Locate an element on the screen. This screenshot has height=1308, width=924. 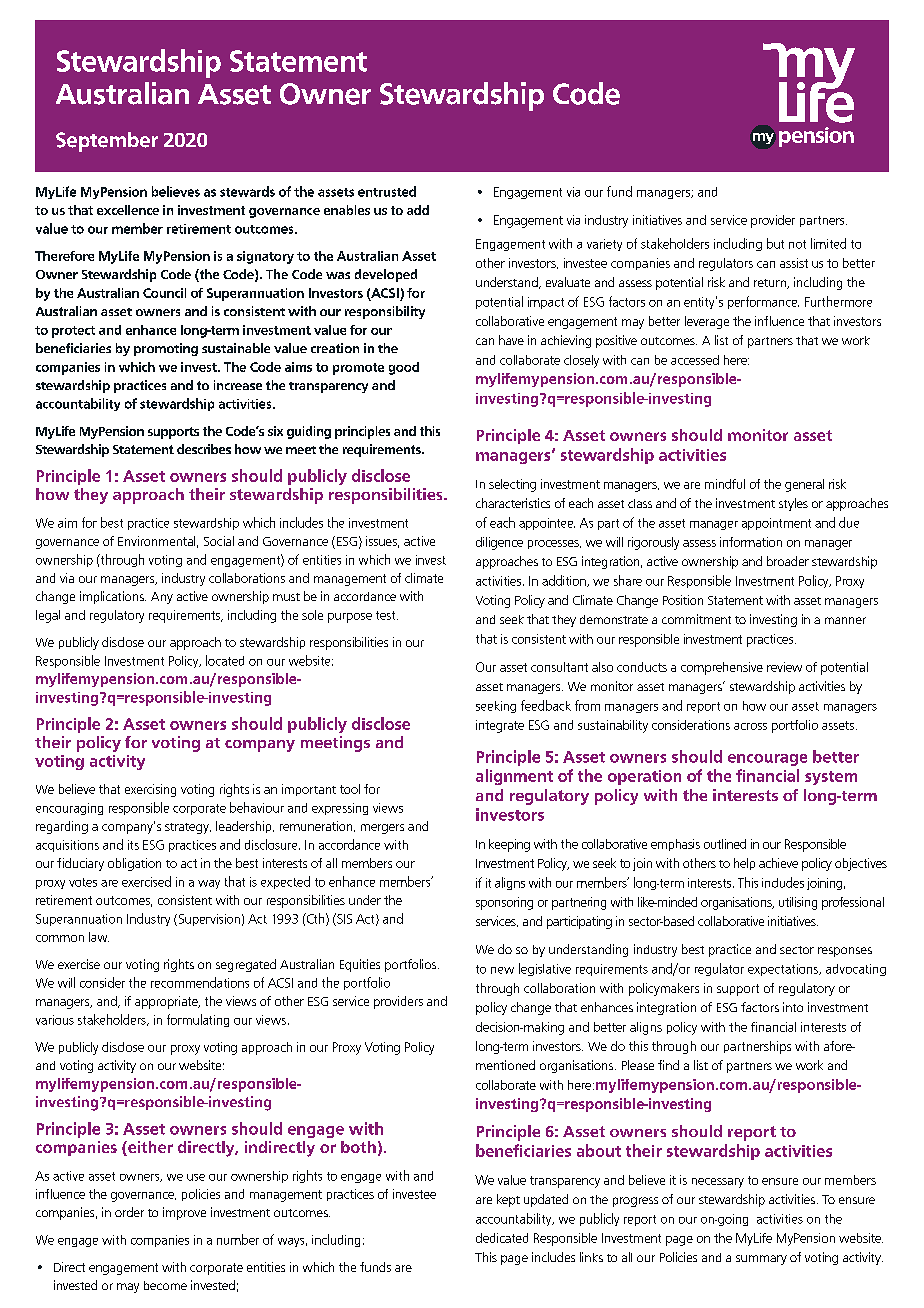
summary is located at coordinates (761, 1260).
